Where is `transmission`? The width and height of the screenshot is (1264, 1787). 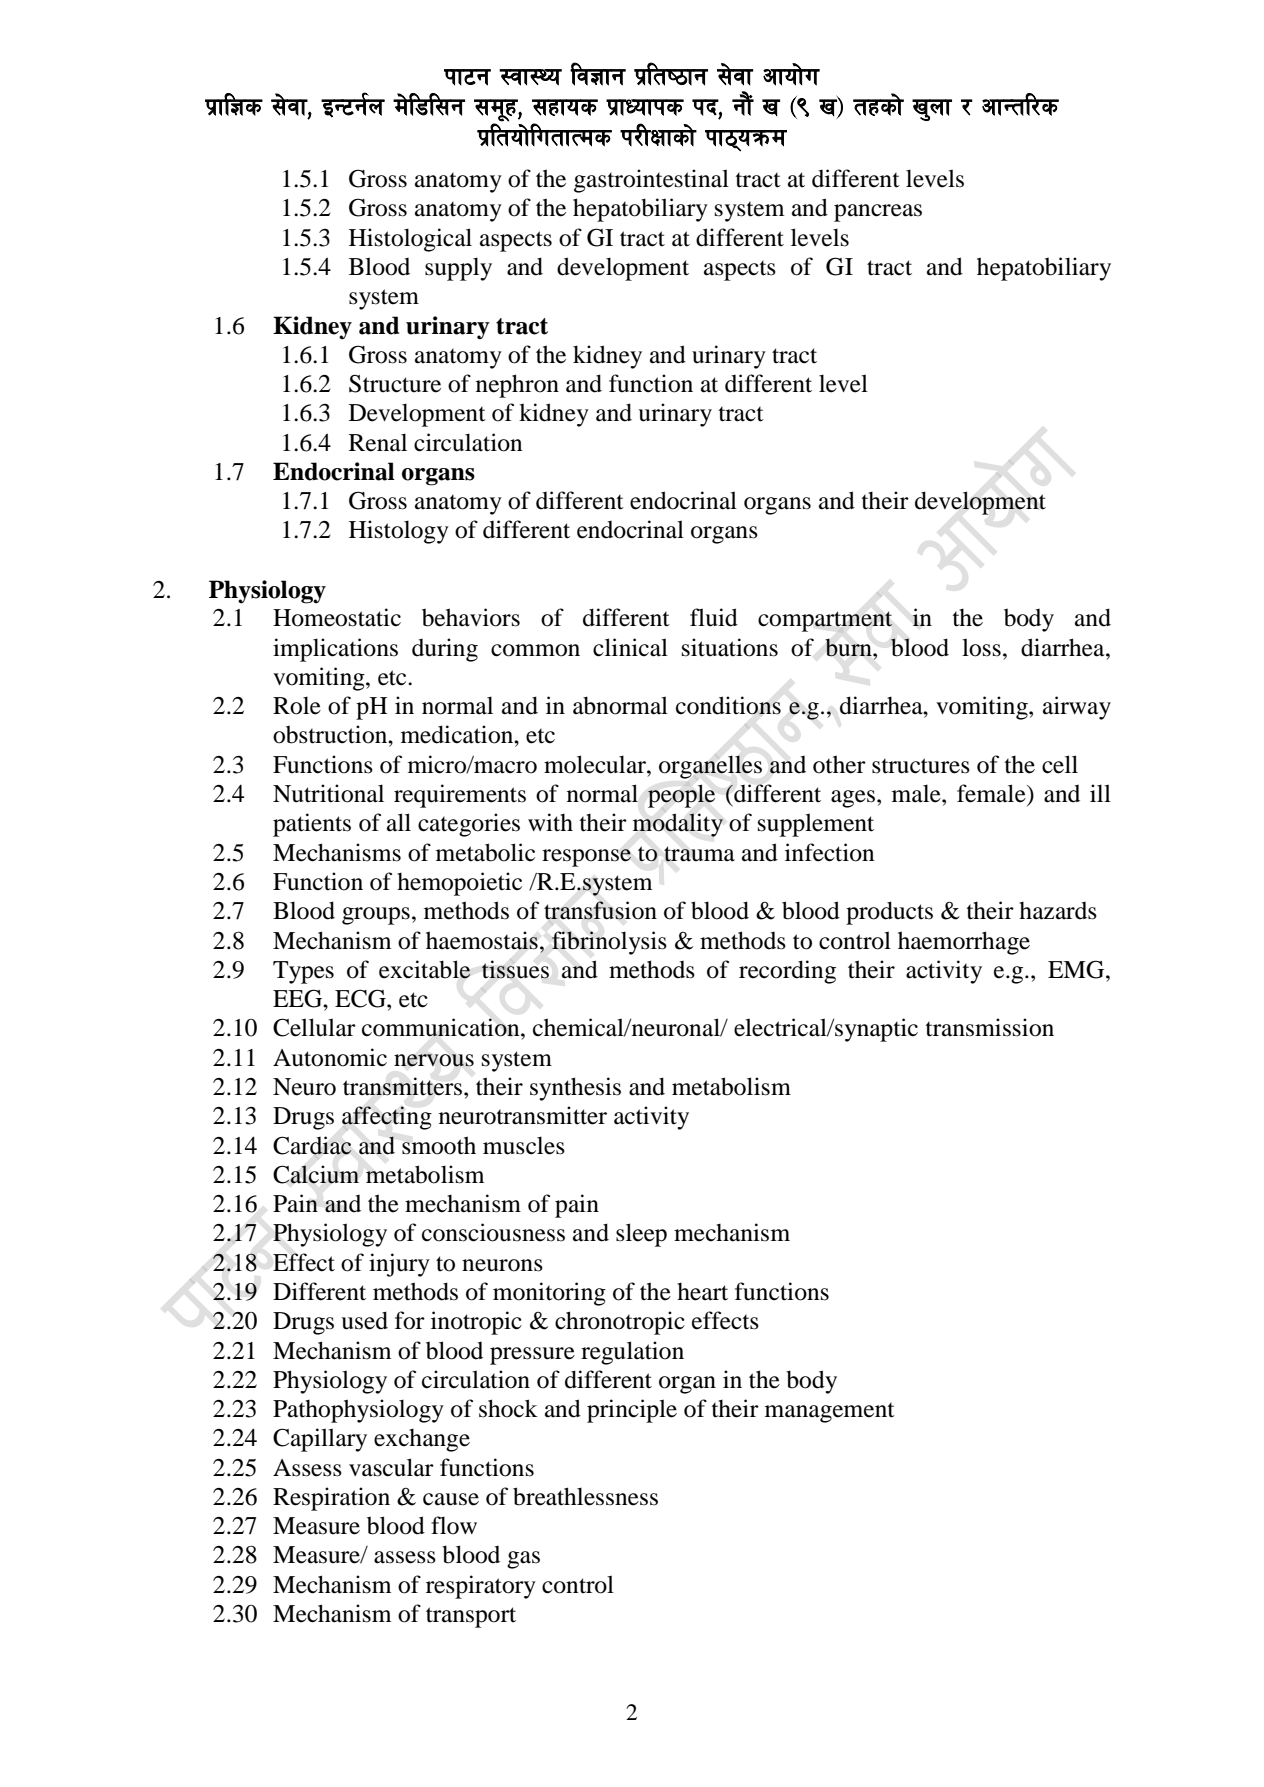 transmission is located at coordinates (990, 1027).
